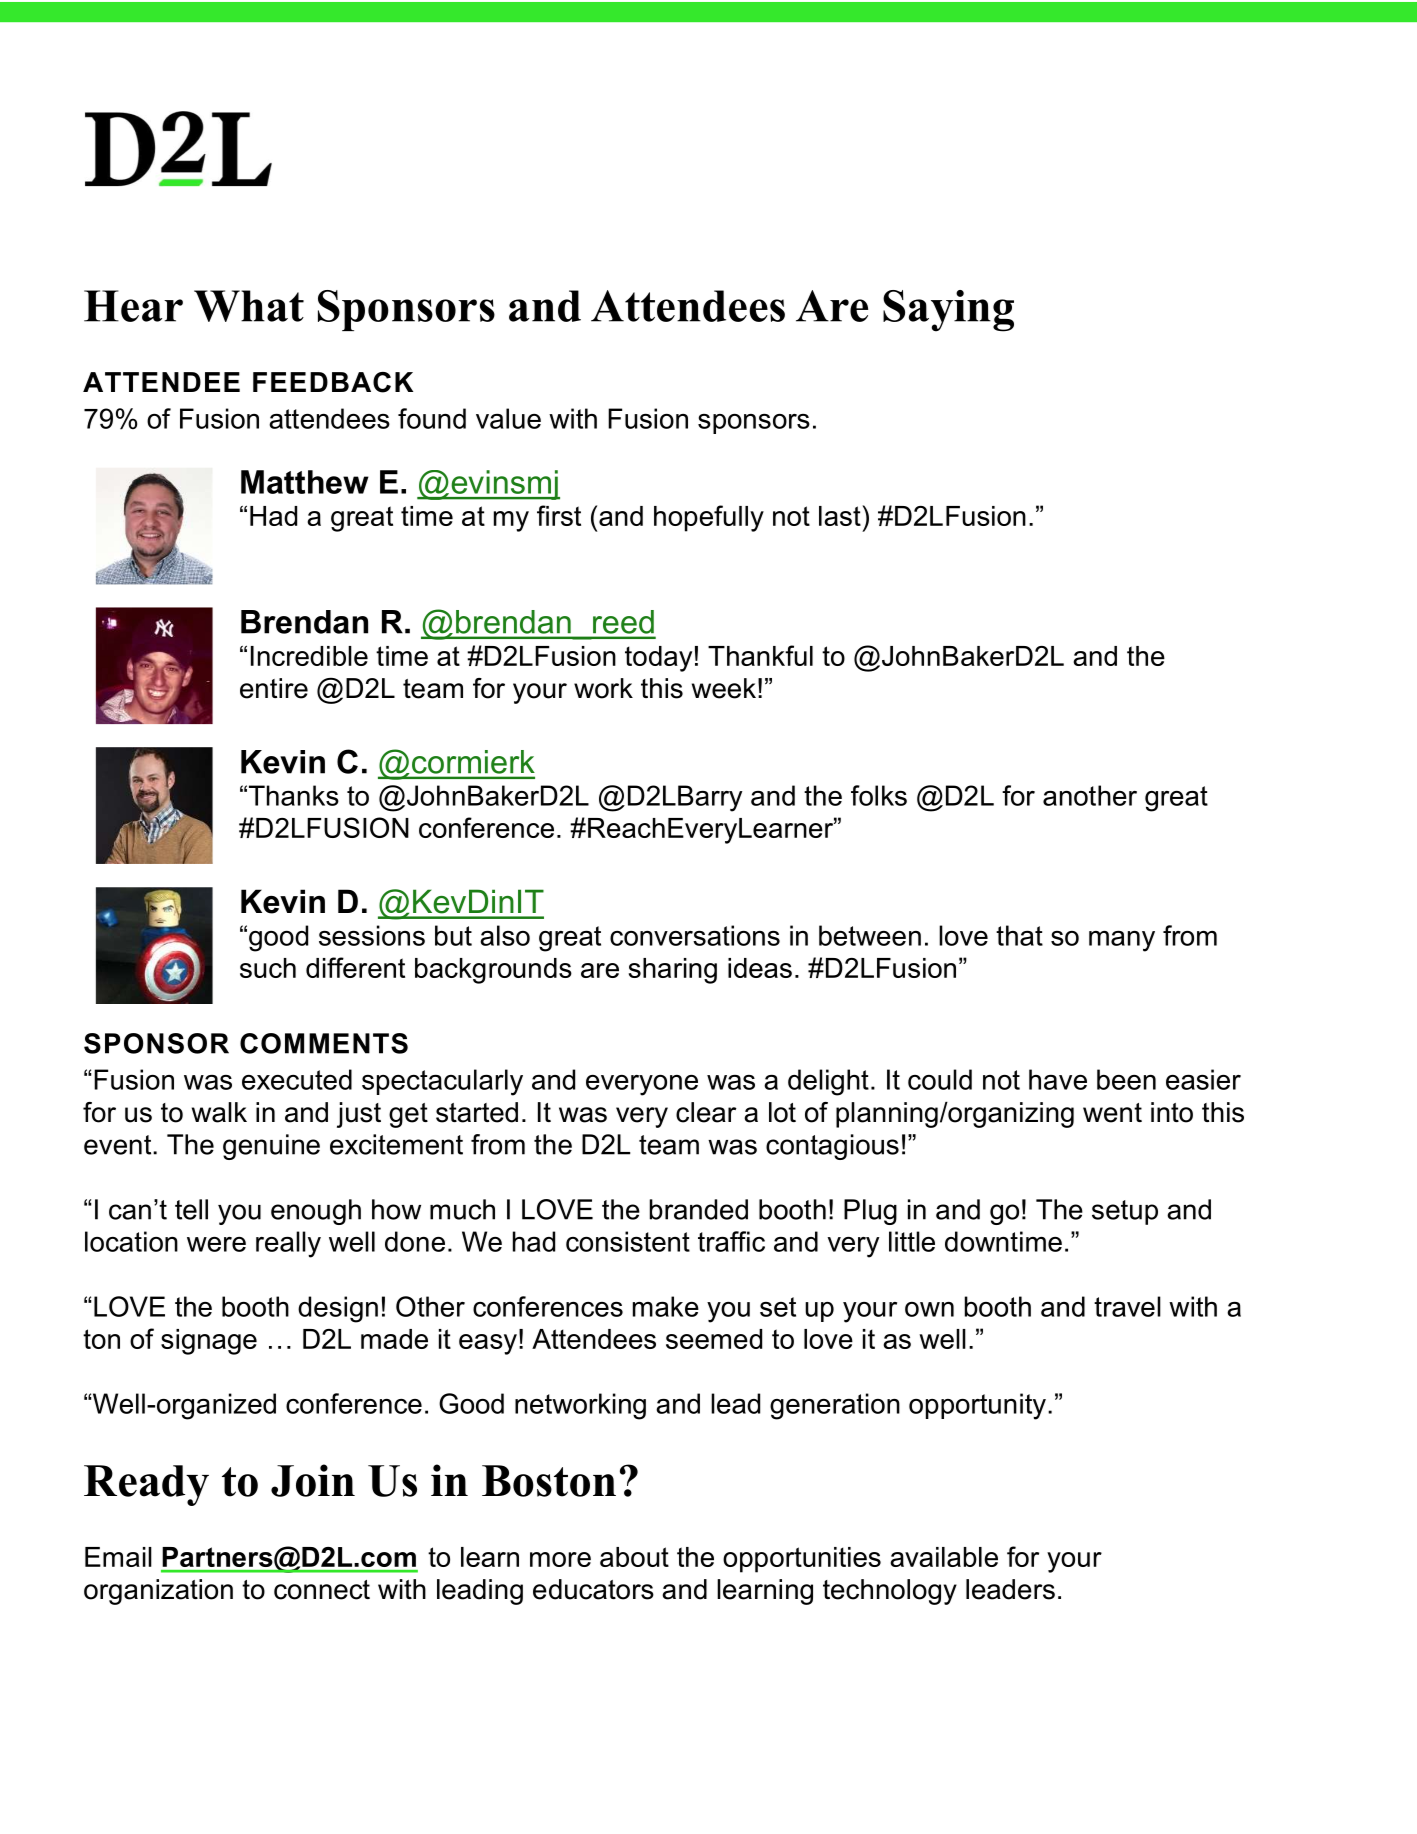 The image size is (1417, 1834). Describe the element at coordinates (508, 418) in the document. I see `value` at that location.
